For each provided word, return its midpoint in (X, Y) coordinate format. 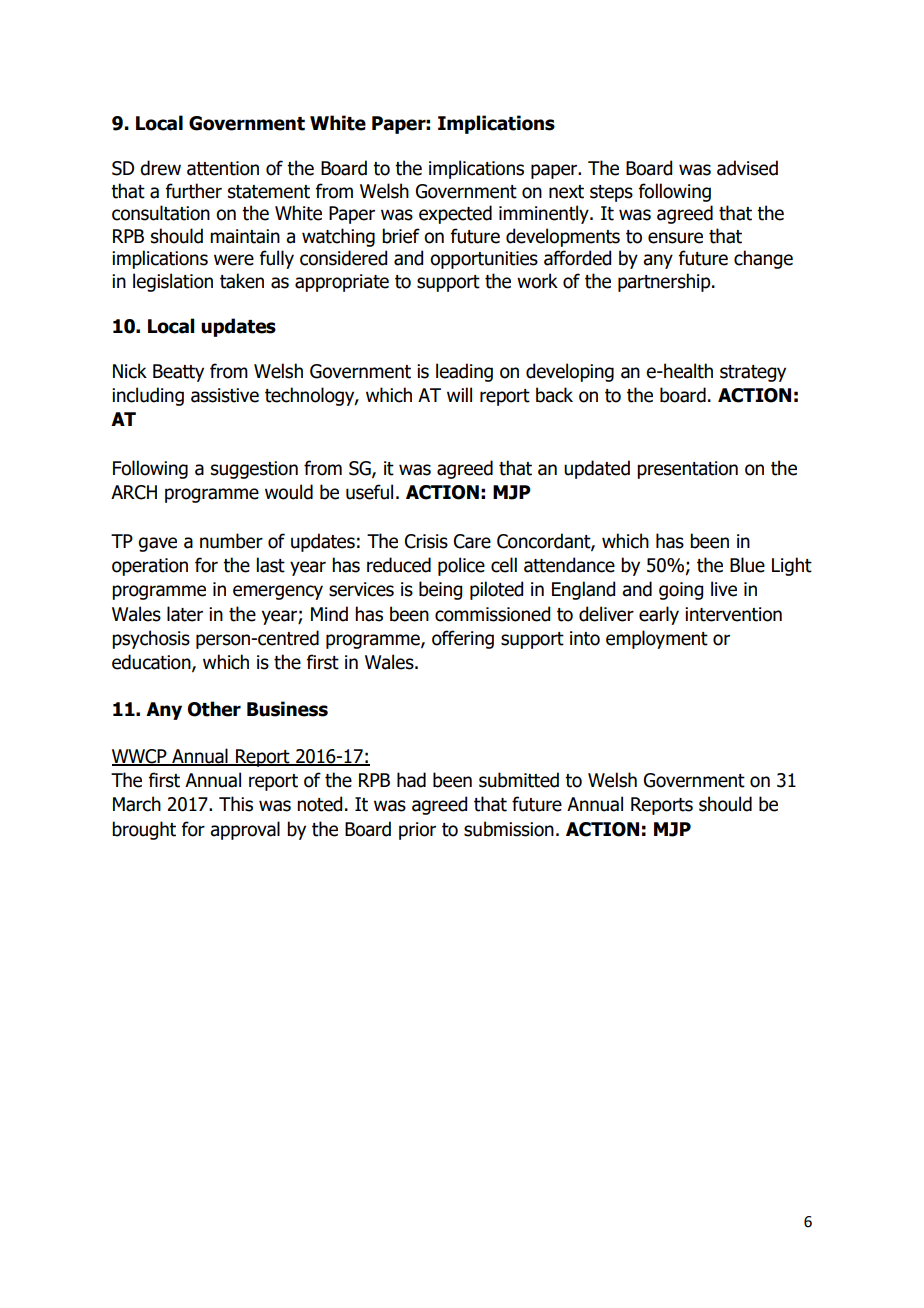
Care (472, 541)
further (194, 191)
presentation (687, 470)
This (236, 804)
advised (747, 168)
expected (455, 214)
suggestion (254, 470)
